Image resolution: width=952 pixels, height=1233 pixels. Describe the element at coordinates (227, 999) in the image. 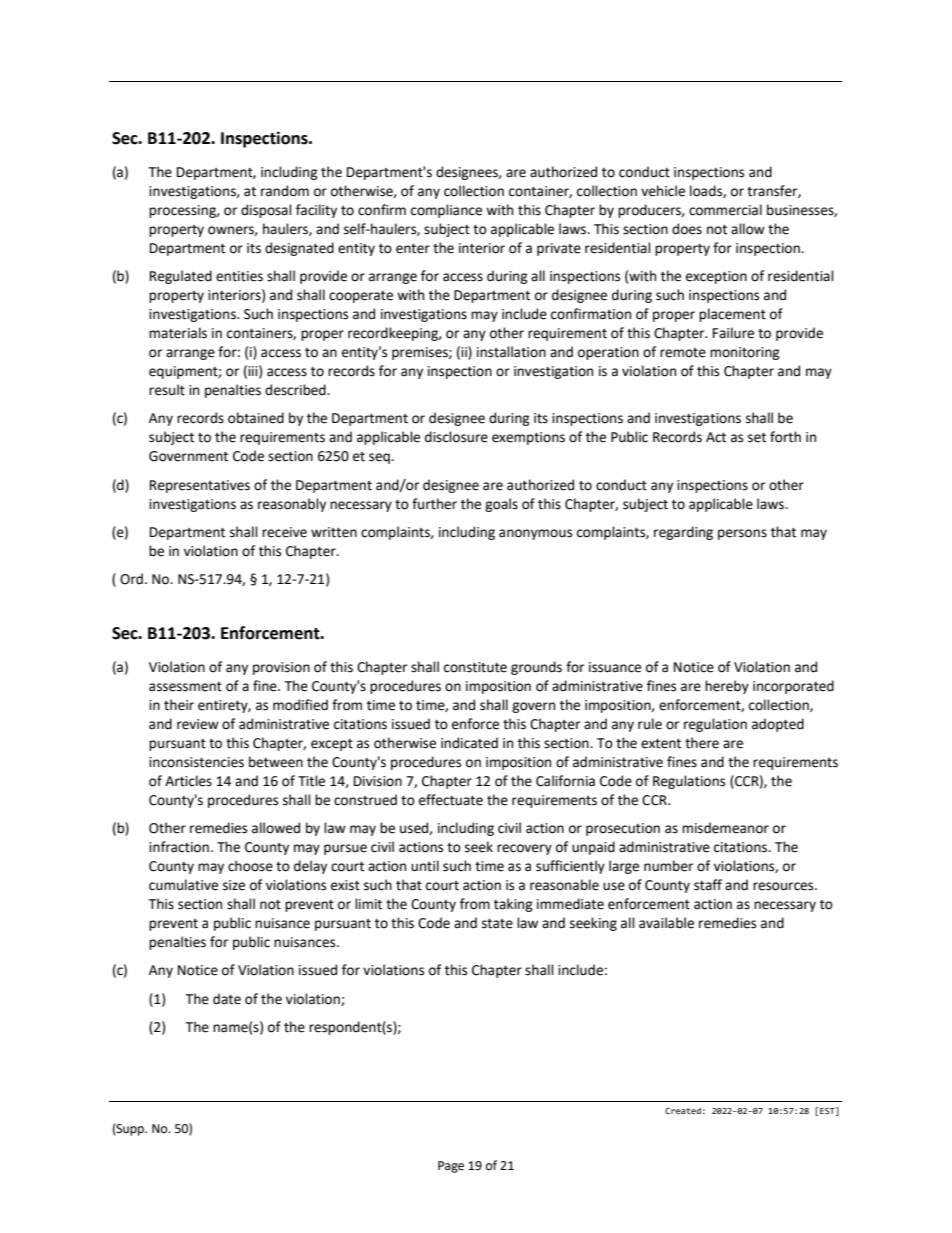

I see `date` at that location.
